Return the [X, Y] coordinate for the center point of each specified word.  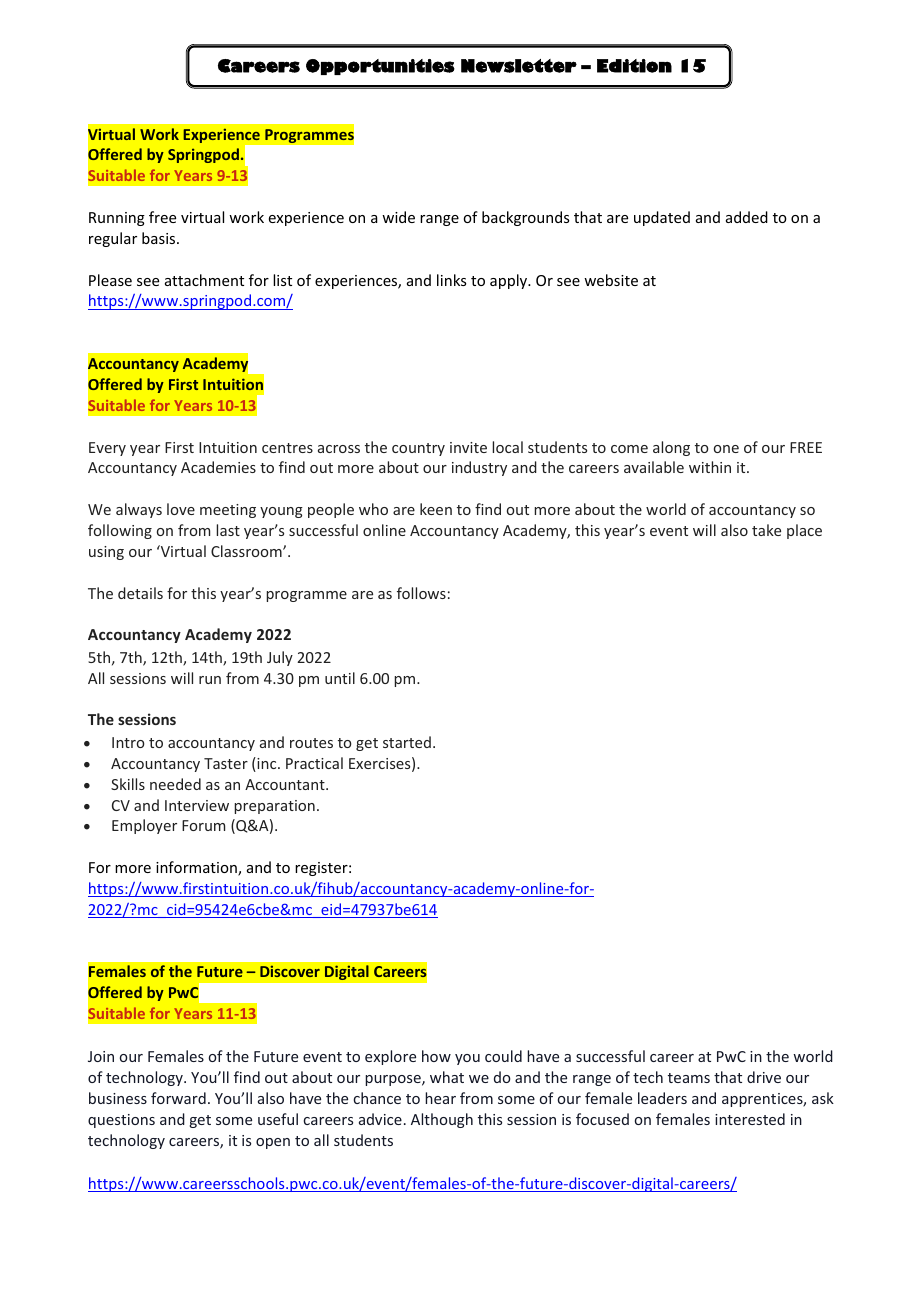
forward [178, 1098]
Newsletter [519, 66]
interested [750, 1119]
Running [117, 219]
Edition [634, 66]
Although [442, 1120]
